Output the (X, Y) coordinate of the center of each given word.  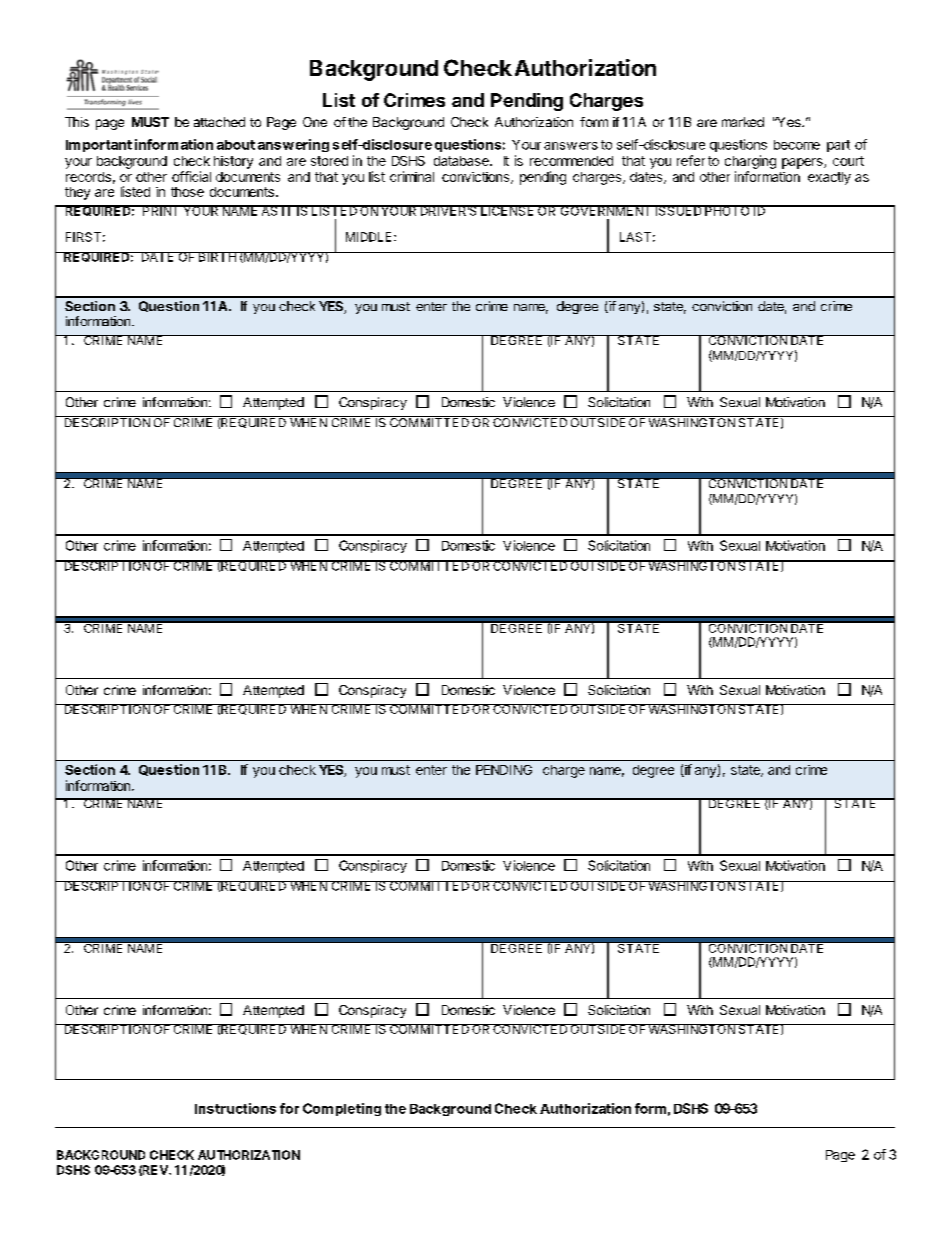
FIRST (83, 237)
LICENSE (507, 210)
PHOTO (727, 210)
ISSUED (678, 210)
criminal (412, 176)
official (191, 176)
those (187, 192)
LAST (635, 237)
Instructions (235, 1108)
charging (750, 162)
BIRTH (217, 257)
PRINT (161, 210)
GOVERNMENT (605, 210)
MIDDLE (368, 237)
